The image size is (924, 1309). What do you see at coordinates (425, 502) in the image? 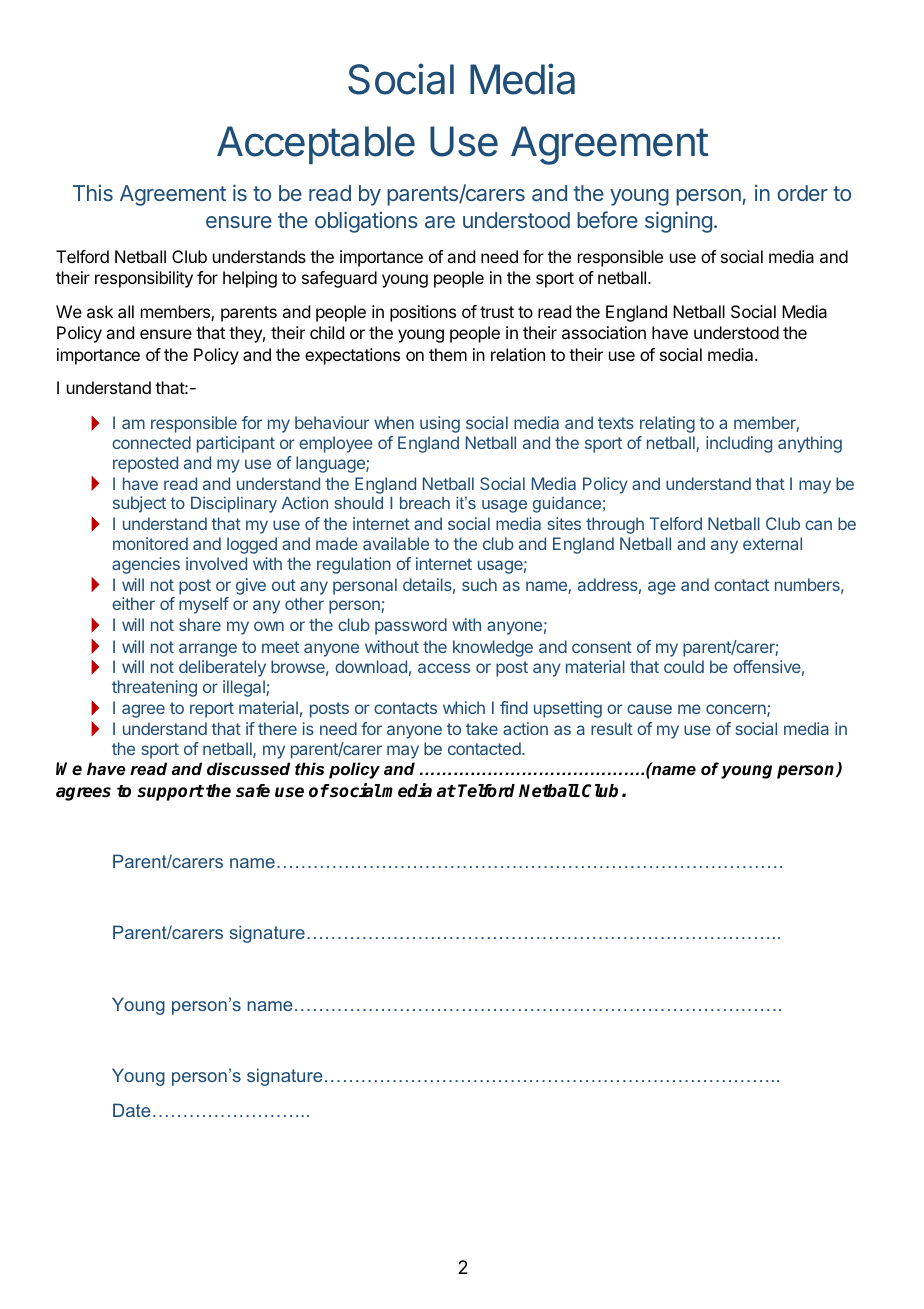
I see `breach` at bounding box center [425, 502].
